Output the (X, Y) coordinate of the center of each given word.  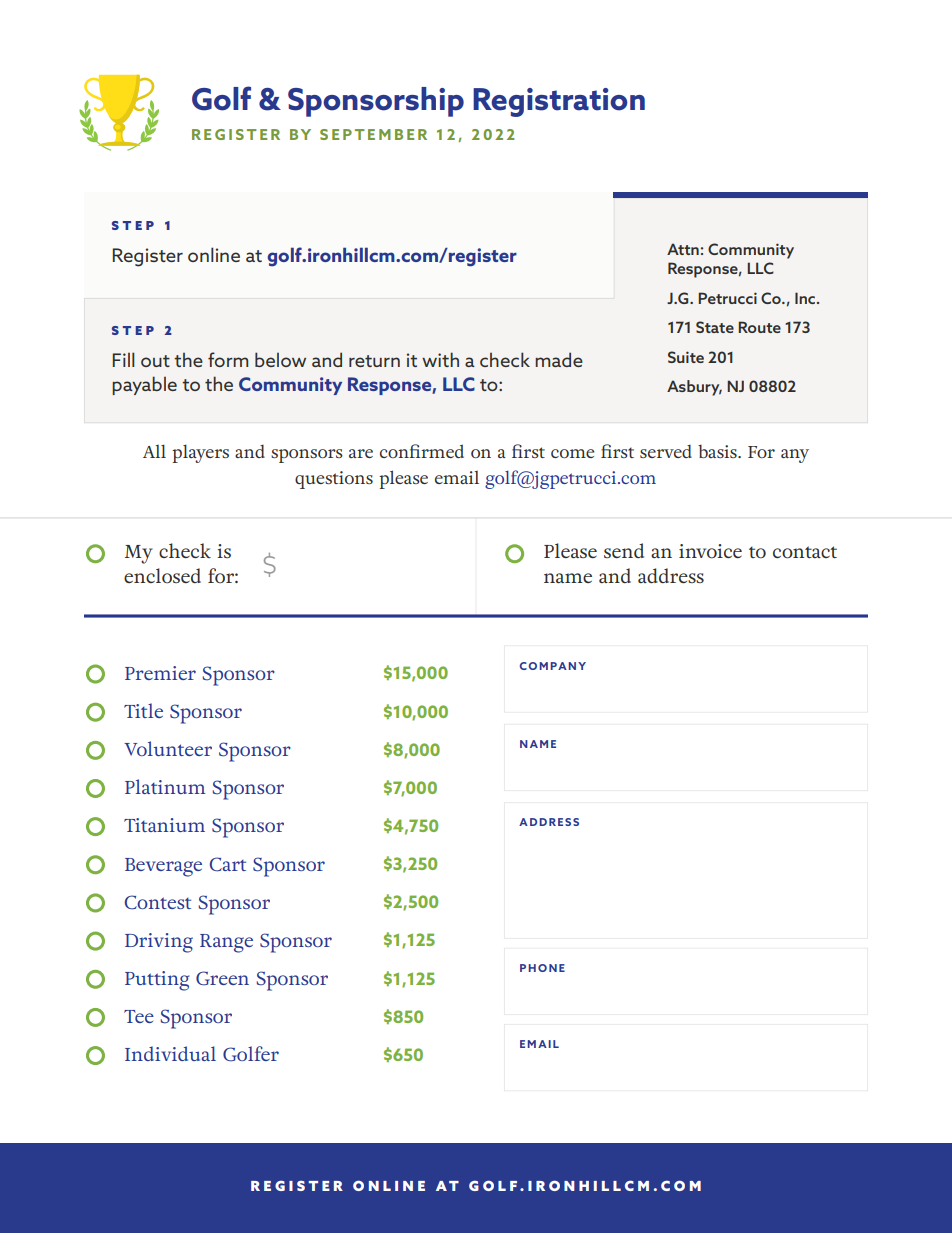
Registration (559, 102)
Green (222, 978)
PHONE (542, 968)
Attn (683, 249)
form (228, 359)
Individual (170, 1053)
